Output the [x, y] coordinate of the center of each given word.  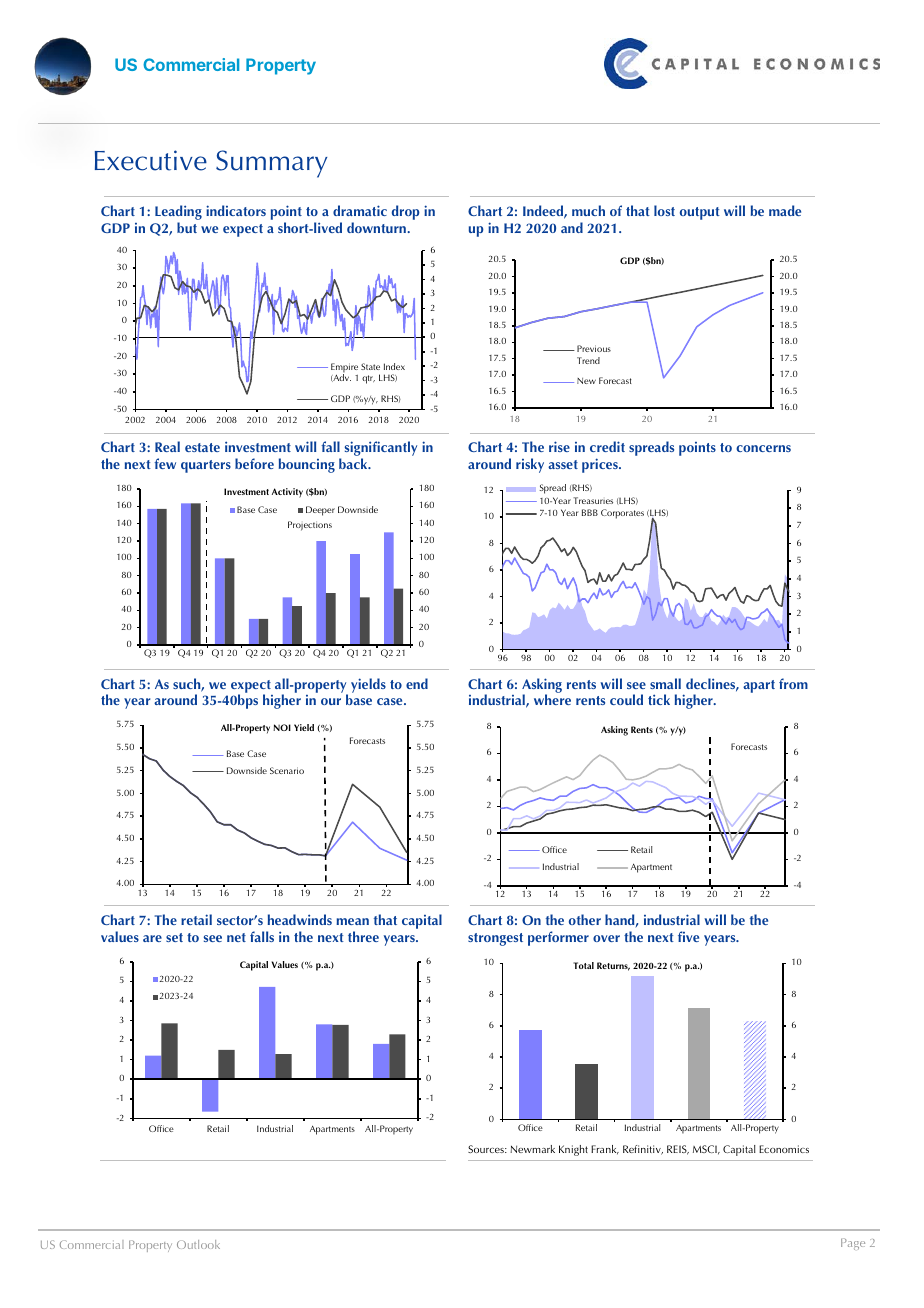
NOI [282, 727]
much [588, 210]
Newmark [532, 1149]
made [785, 210]
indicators [236, 210]
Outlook [198, 1244]
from [793, 683]
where [552, 699]
